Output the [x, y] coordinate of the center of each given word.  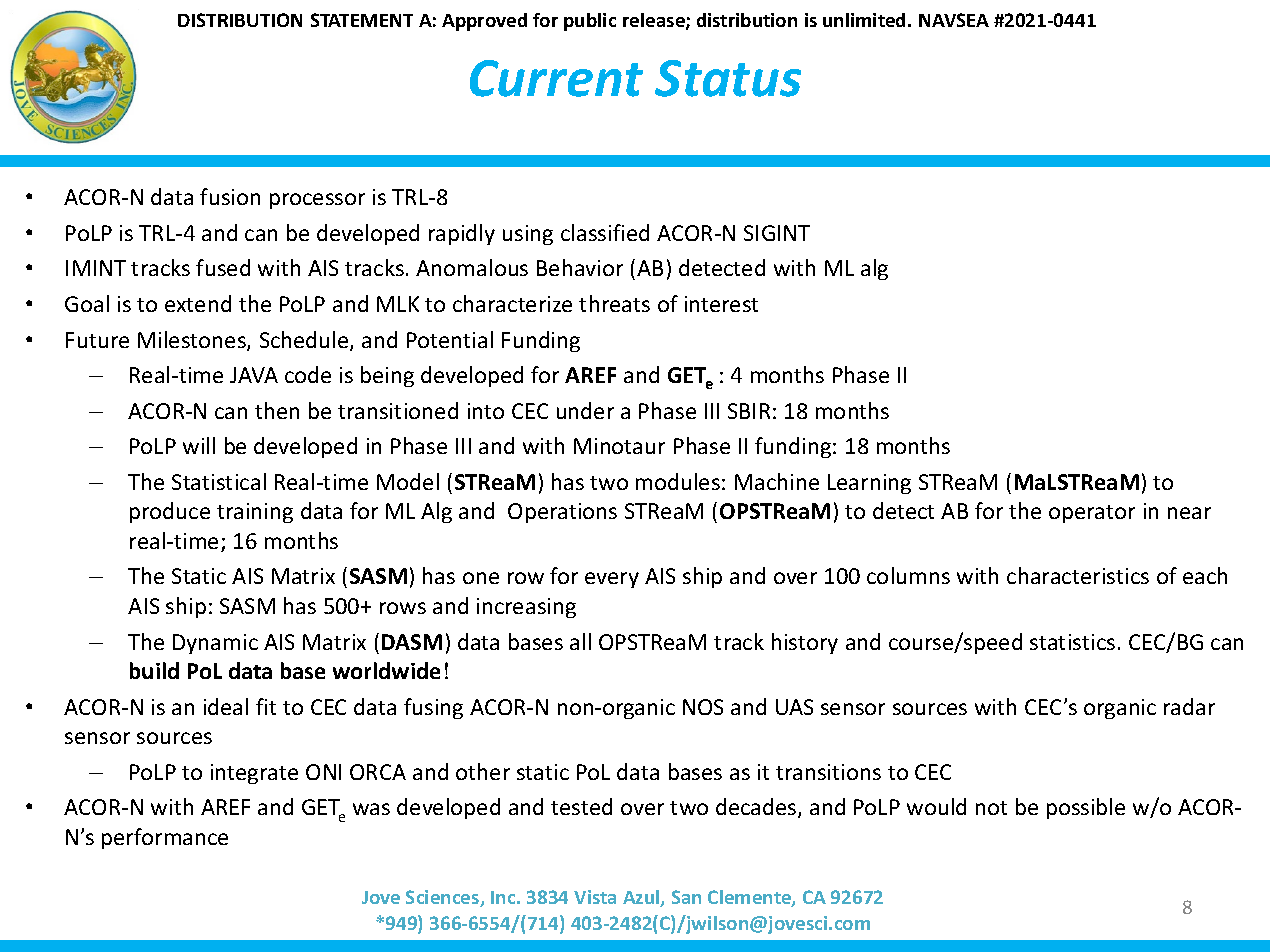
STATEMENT [362, 20]
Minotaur [619, 446]
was [371, 809]
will [199, 445]
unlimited [864, 20]
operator [1092, 514]
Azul [642, 898]
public [590, 22]
